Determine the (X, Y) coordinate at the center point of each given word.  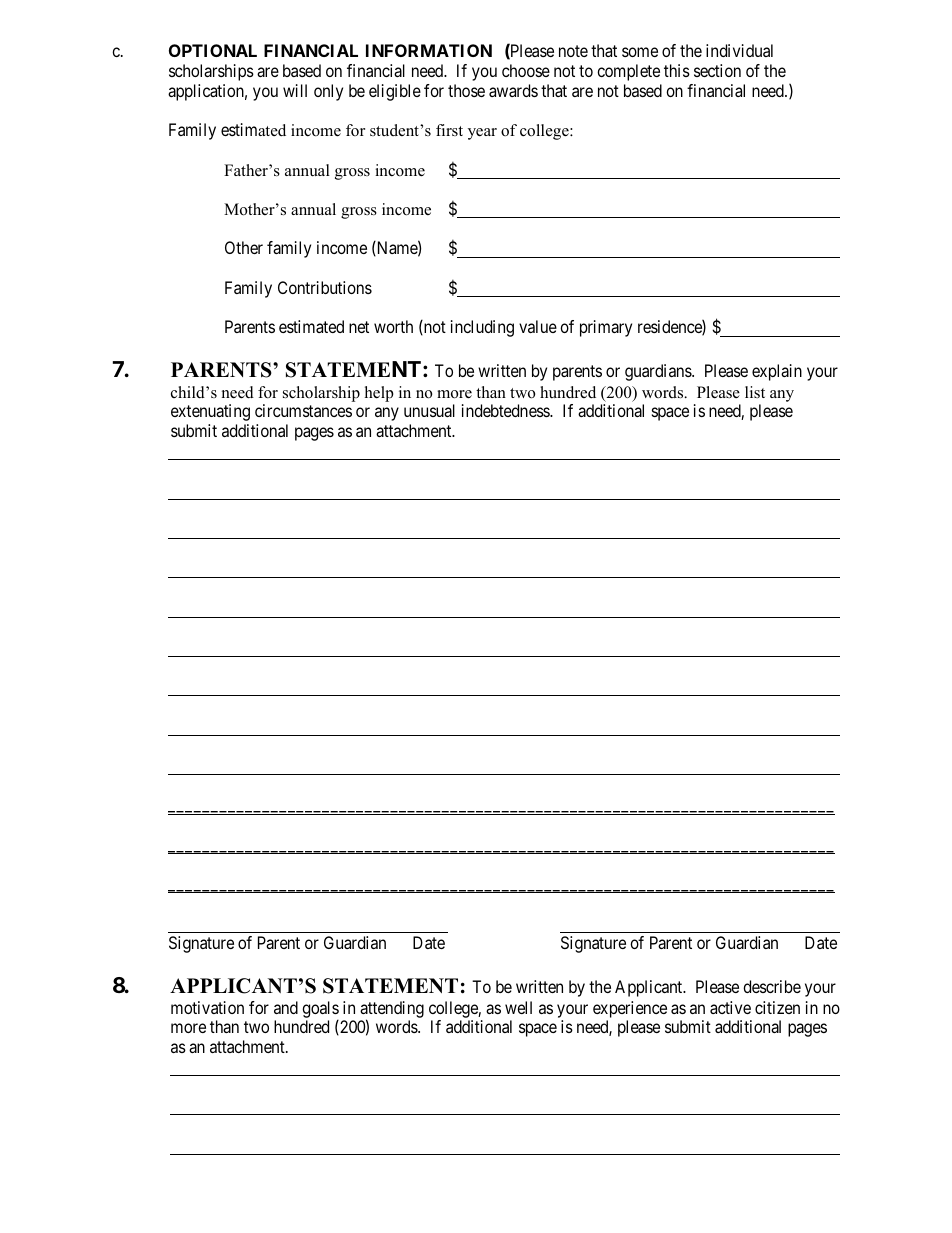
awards (513, 90)
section (717, 70)
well (518, 1007)
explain (777, 372)
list (755, 392)
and (286, 1007)
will (295, 90)
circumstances (303, 410)
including (482, 328)
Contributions (325, 287)
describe (772, 986)
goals (320, 1010)
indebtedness (506, 410)
